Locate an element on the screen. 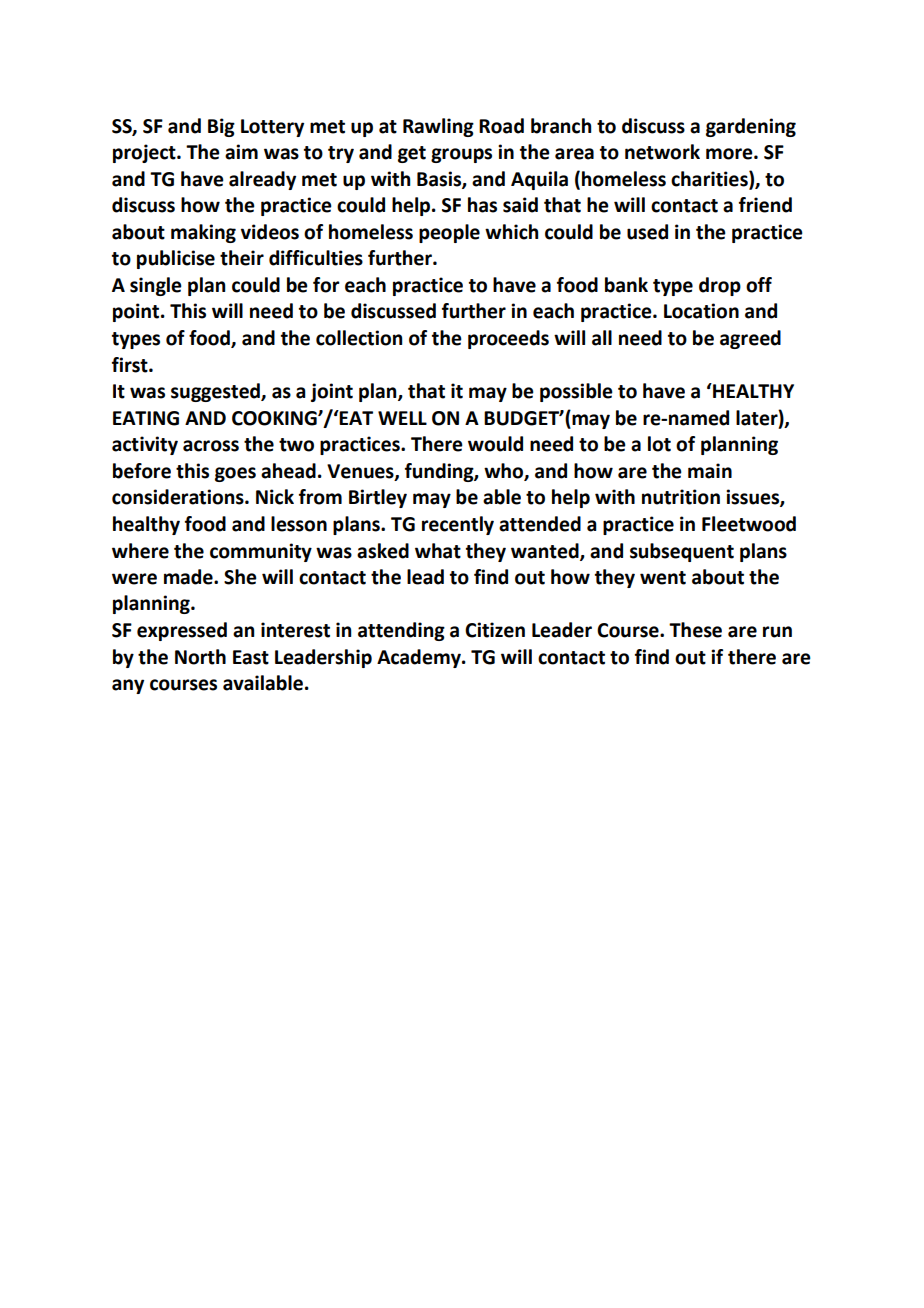  groups is located at coordinates (461, 155).
